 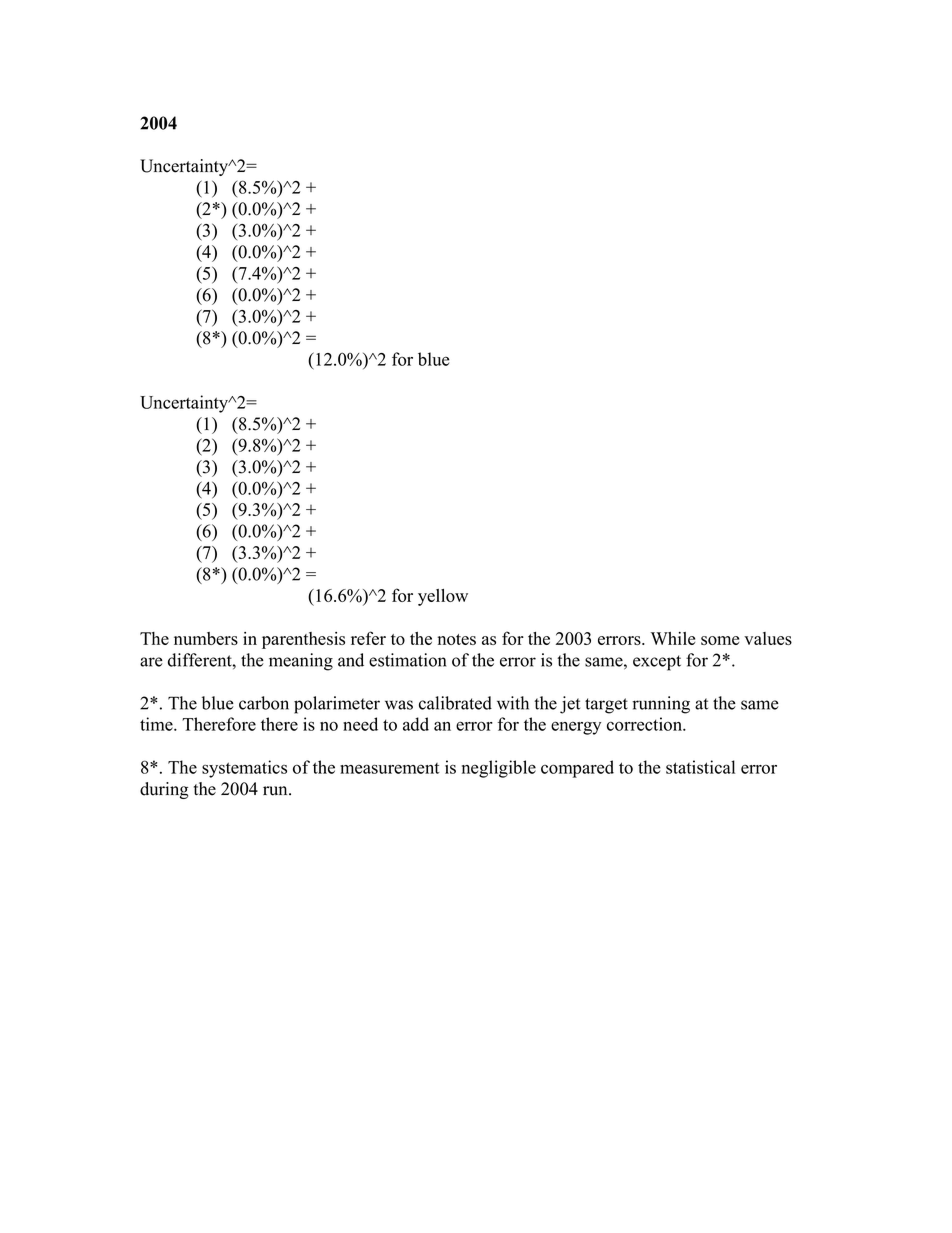 What do you see at coordinates (499, 769) in the document?
I see `negligible` at bounding box center [499, 769].
